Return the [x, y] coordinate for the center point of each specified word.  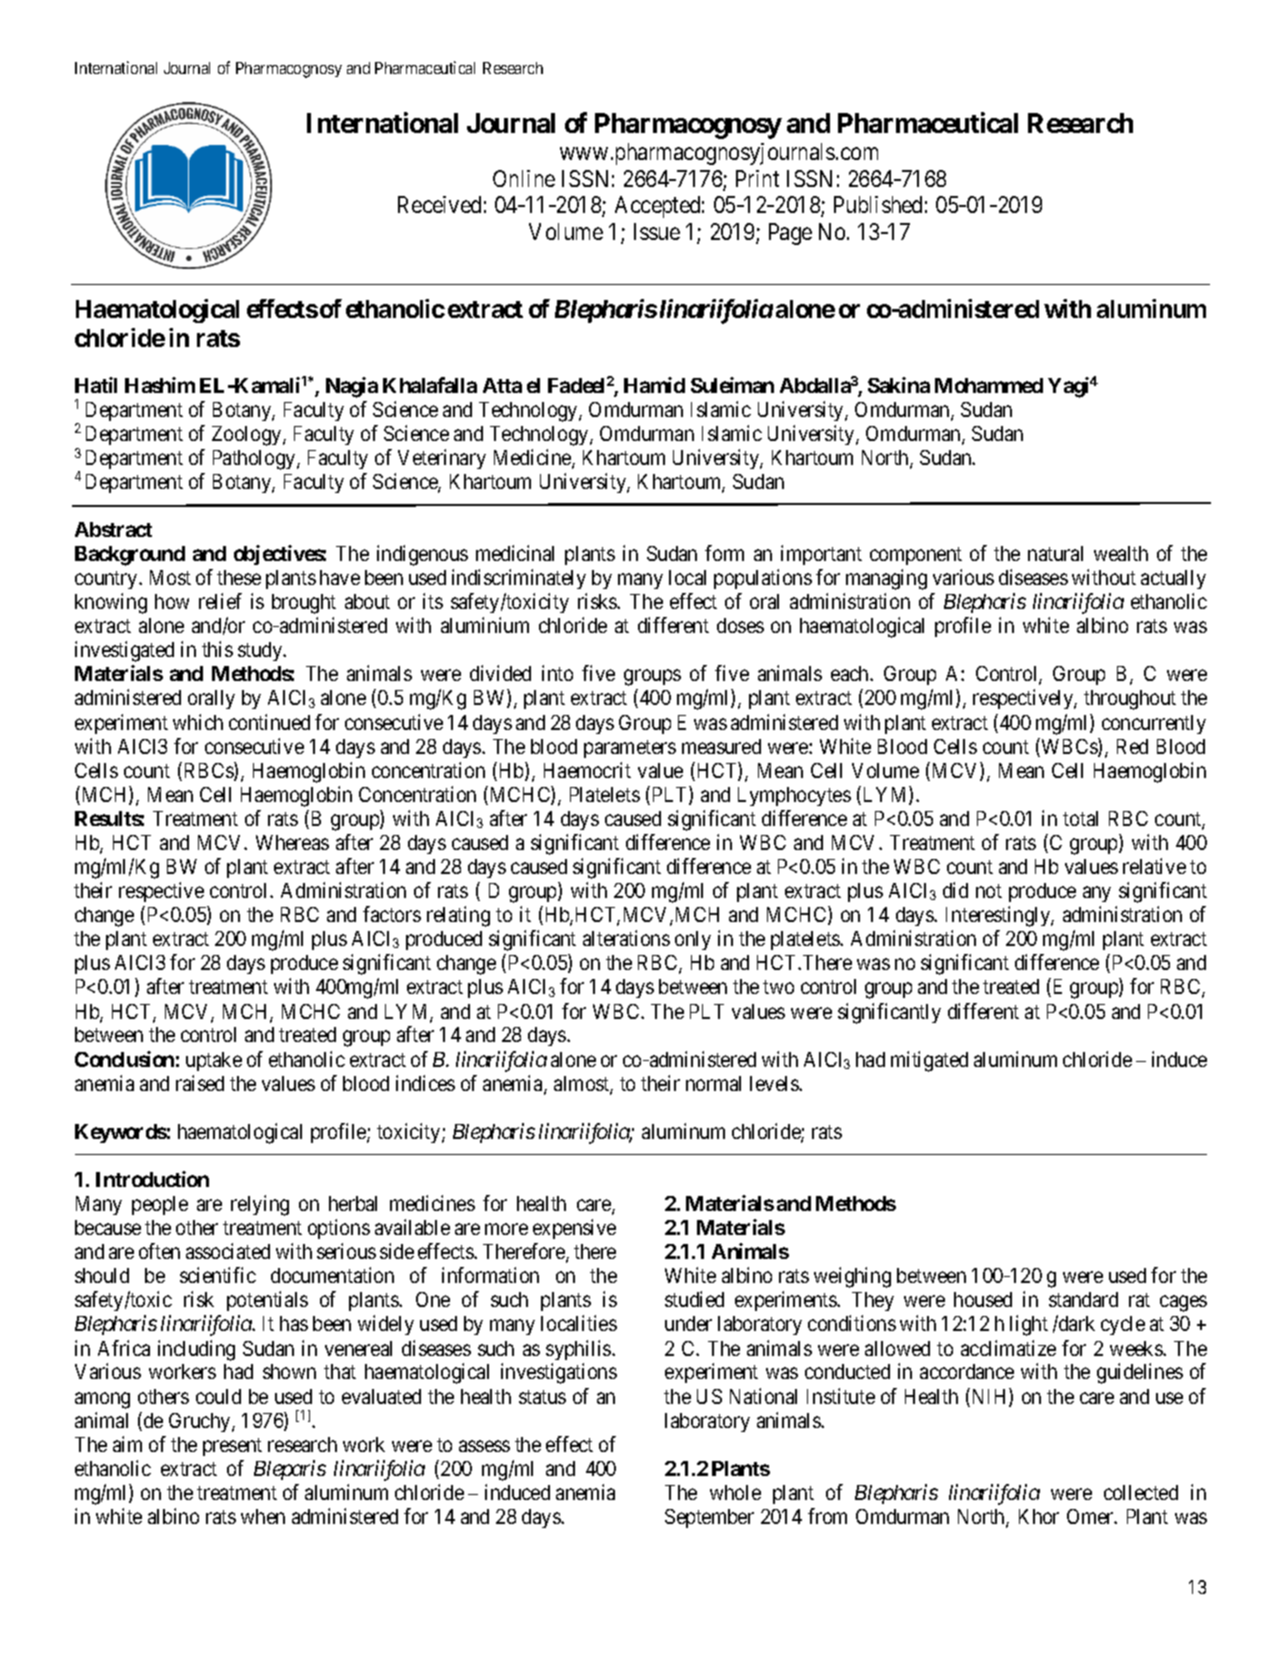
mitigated [929, 1061]
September [709, 1518]
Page [790, 234]
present [232, 1447]
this [217, 649]
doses [740, 625]
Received [439, 204]
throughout [1130, 700]
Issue [657, 231]
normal [713, 1083]
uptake [214, 1061]
